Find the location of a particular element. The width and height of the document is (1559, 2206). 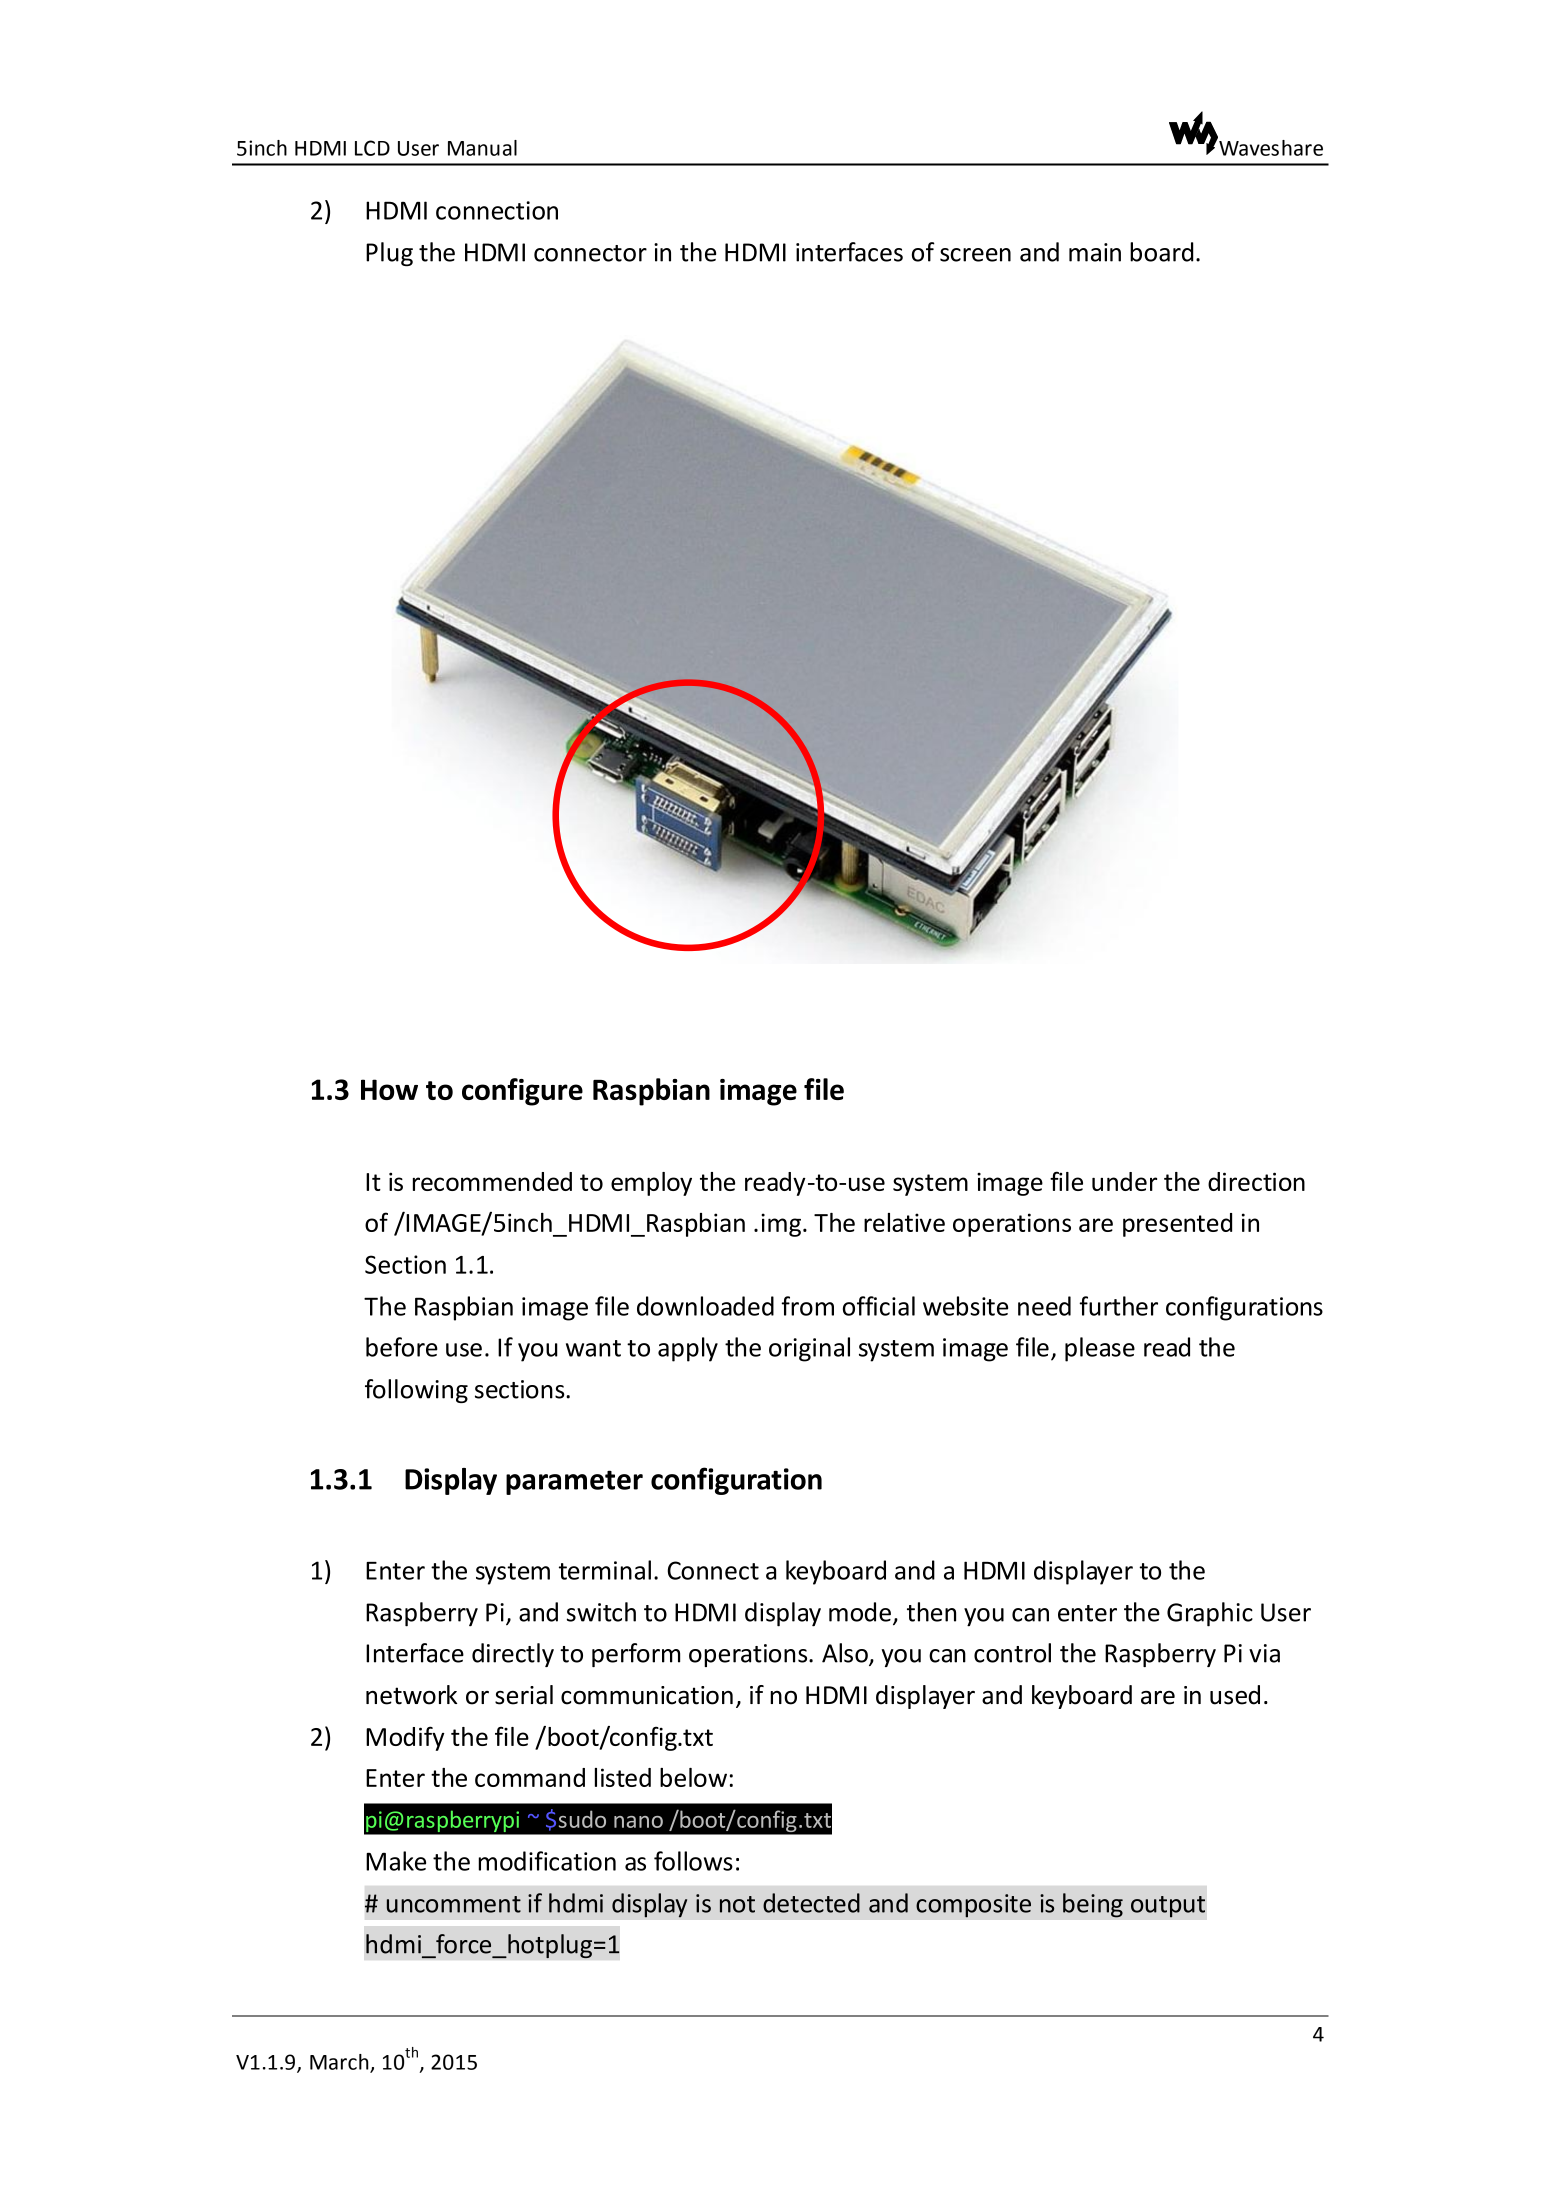

img is located at coordinates (781, 1225).
